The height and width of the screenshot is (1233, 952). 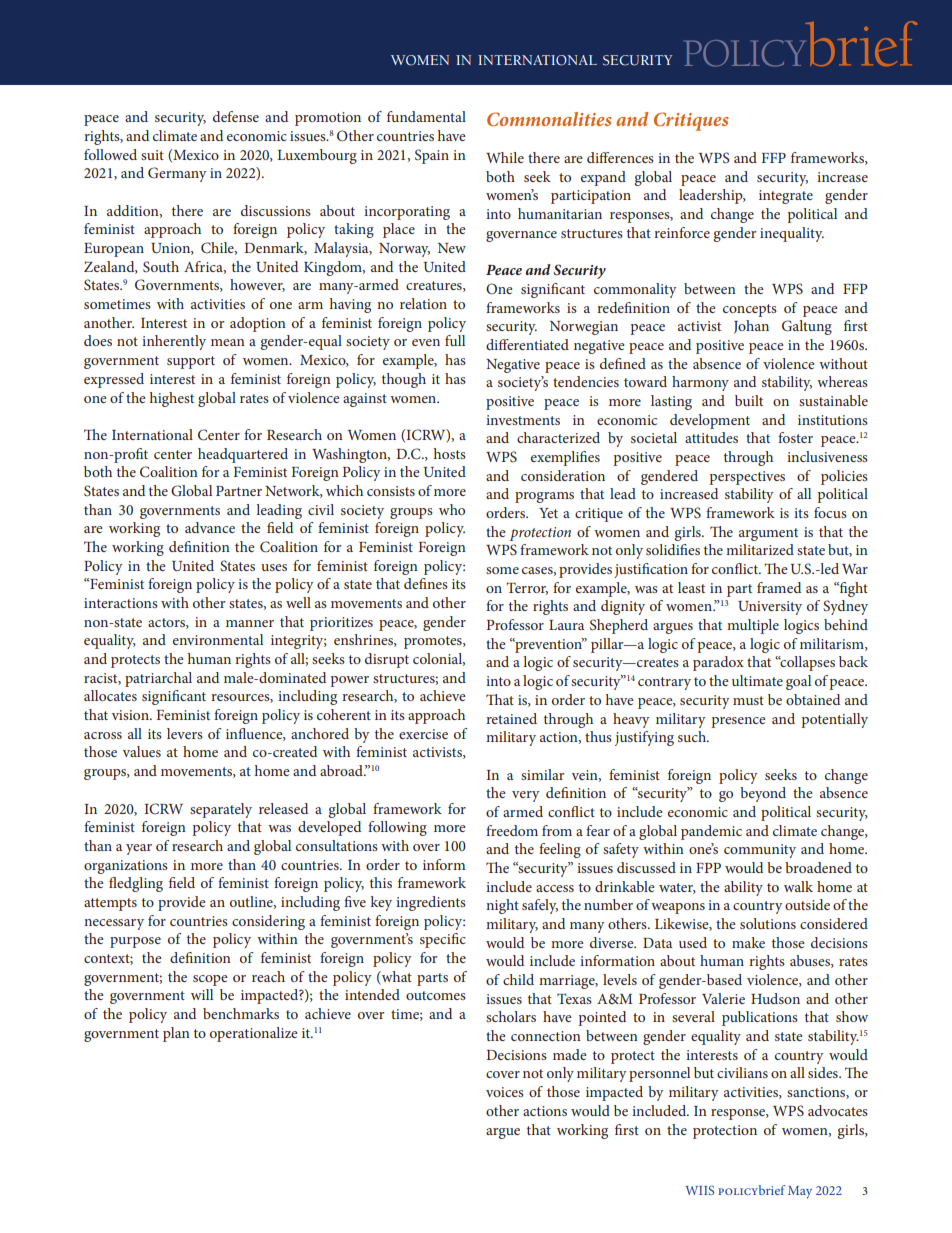 I want to click on advance, so click(x=210, y=527).
